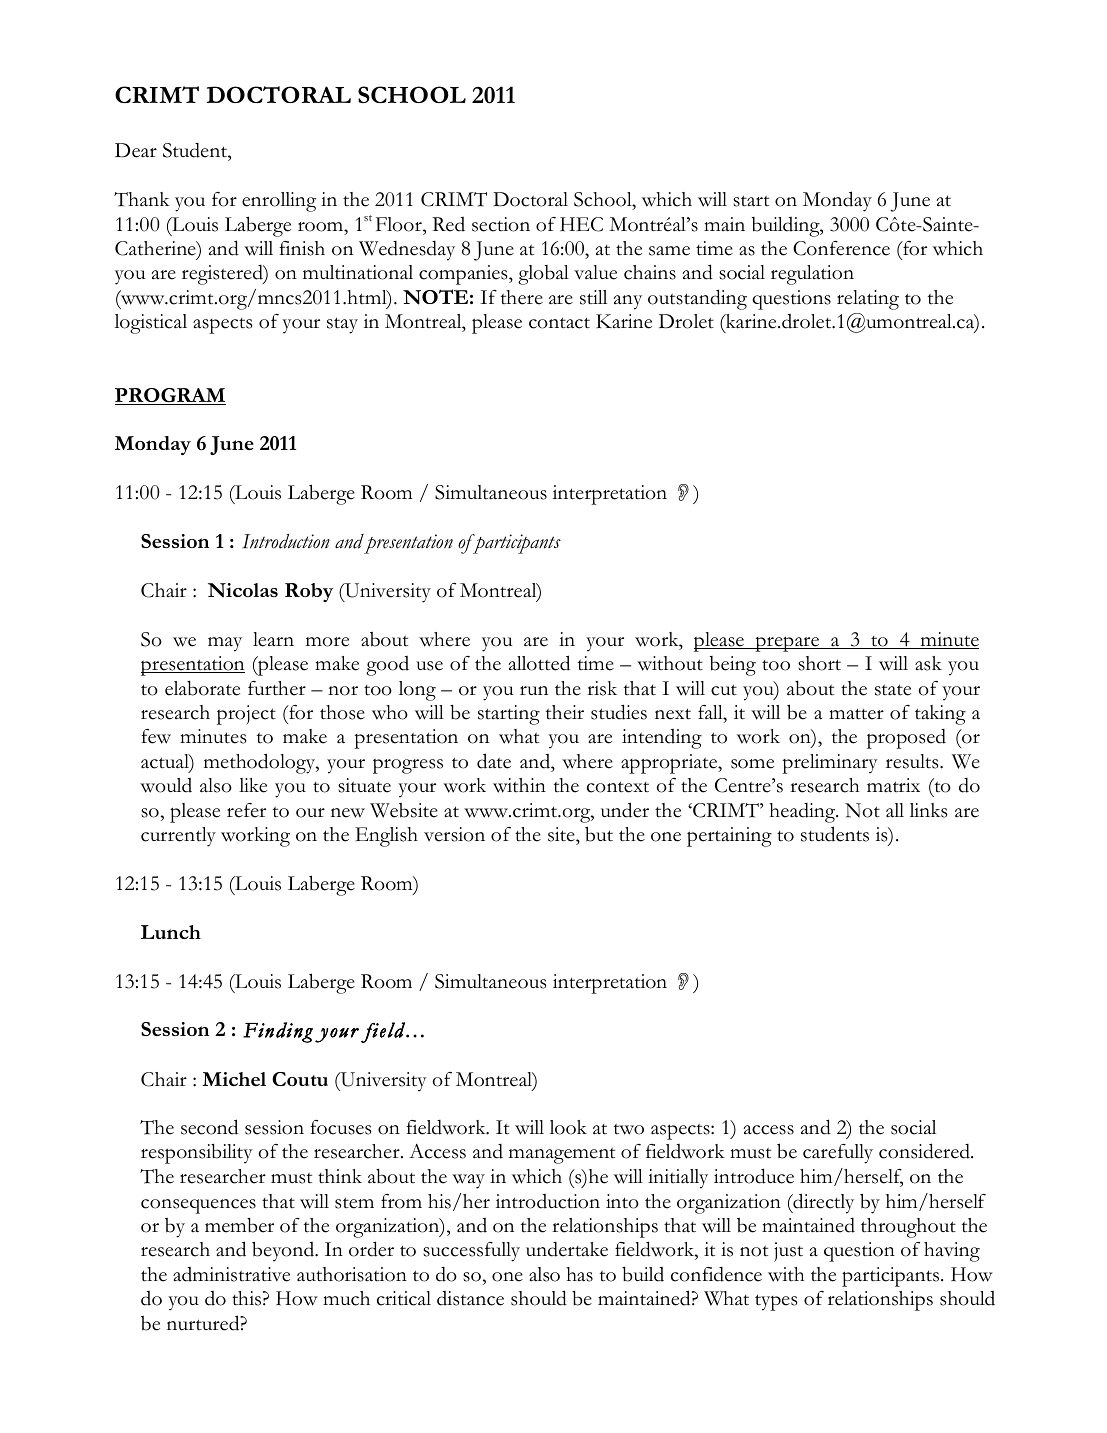 The image size is (1107, 1433). What do you see at coordinates (231, 1274) in the document?
I see `administrative` at bounding box center [231, 1274].
